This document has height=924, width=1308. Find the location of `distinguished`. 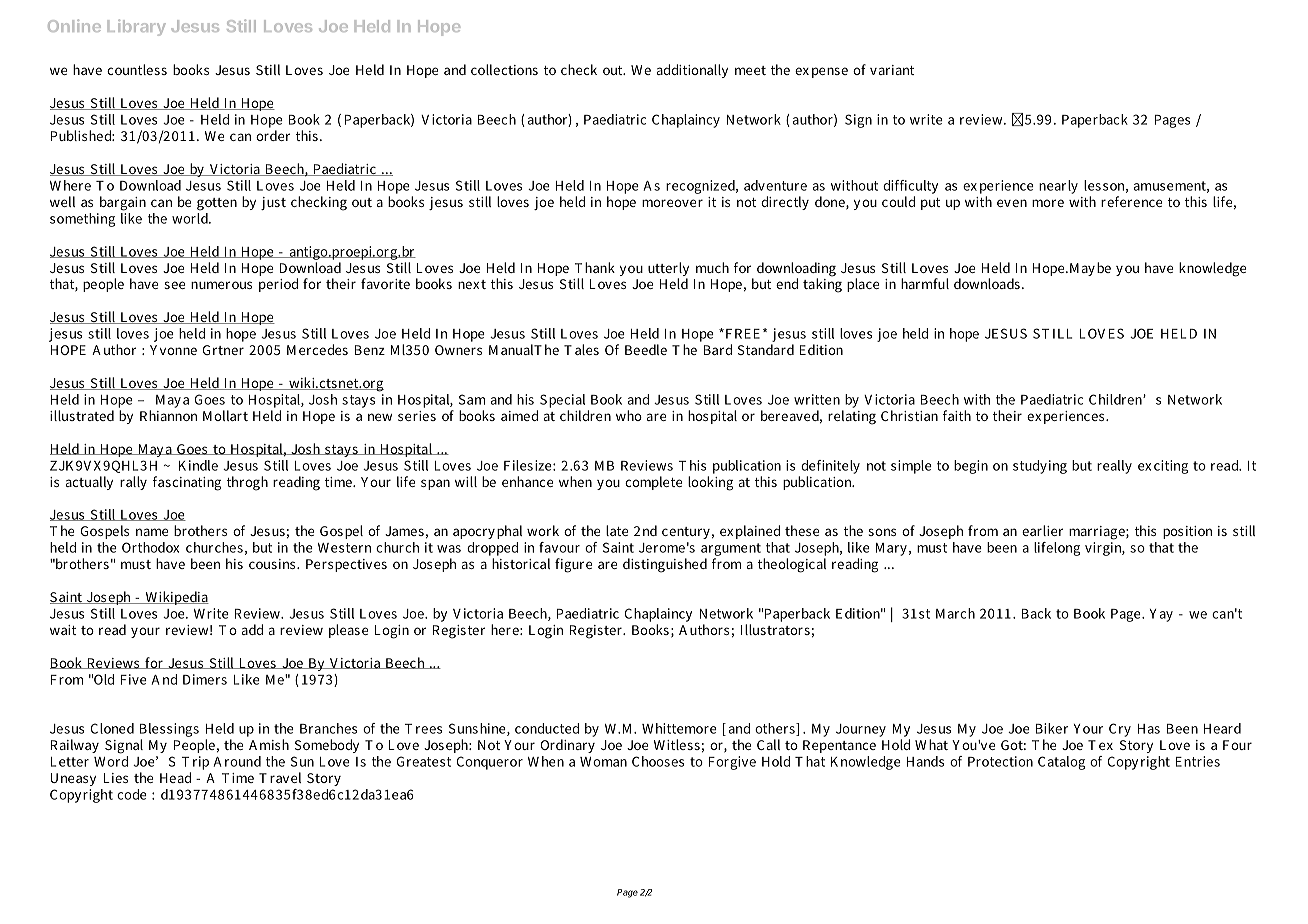

distinguished is located at coordinates (665, 565).
